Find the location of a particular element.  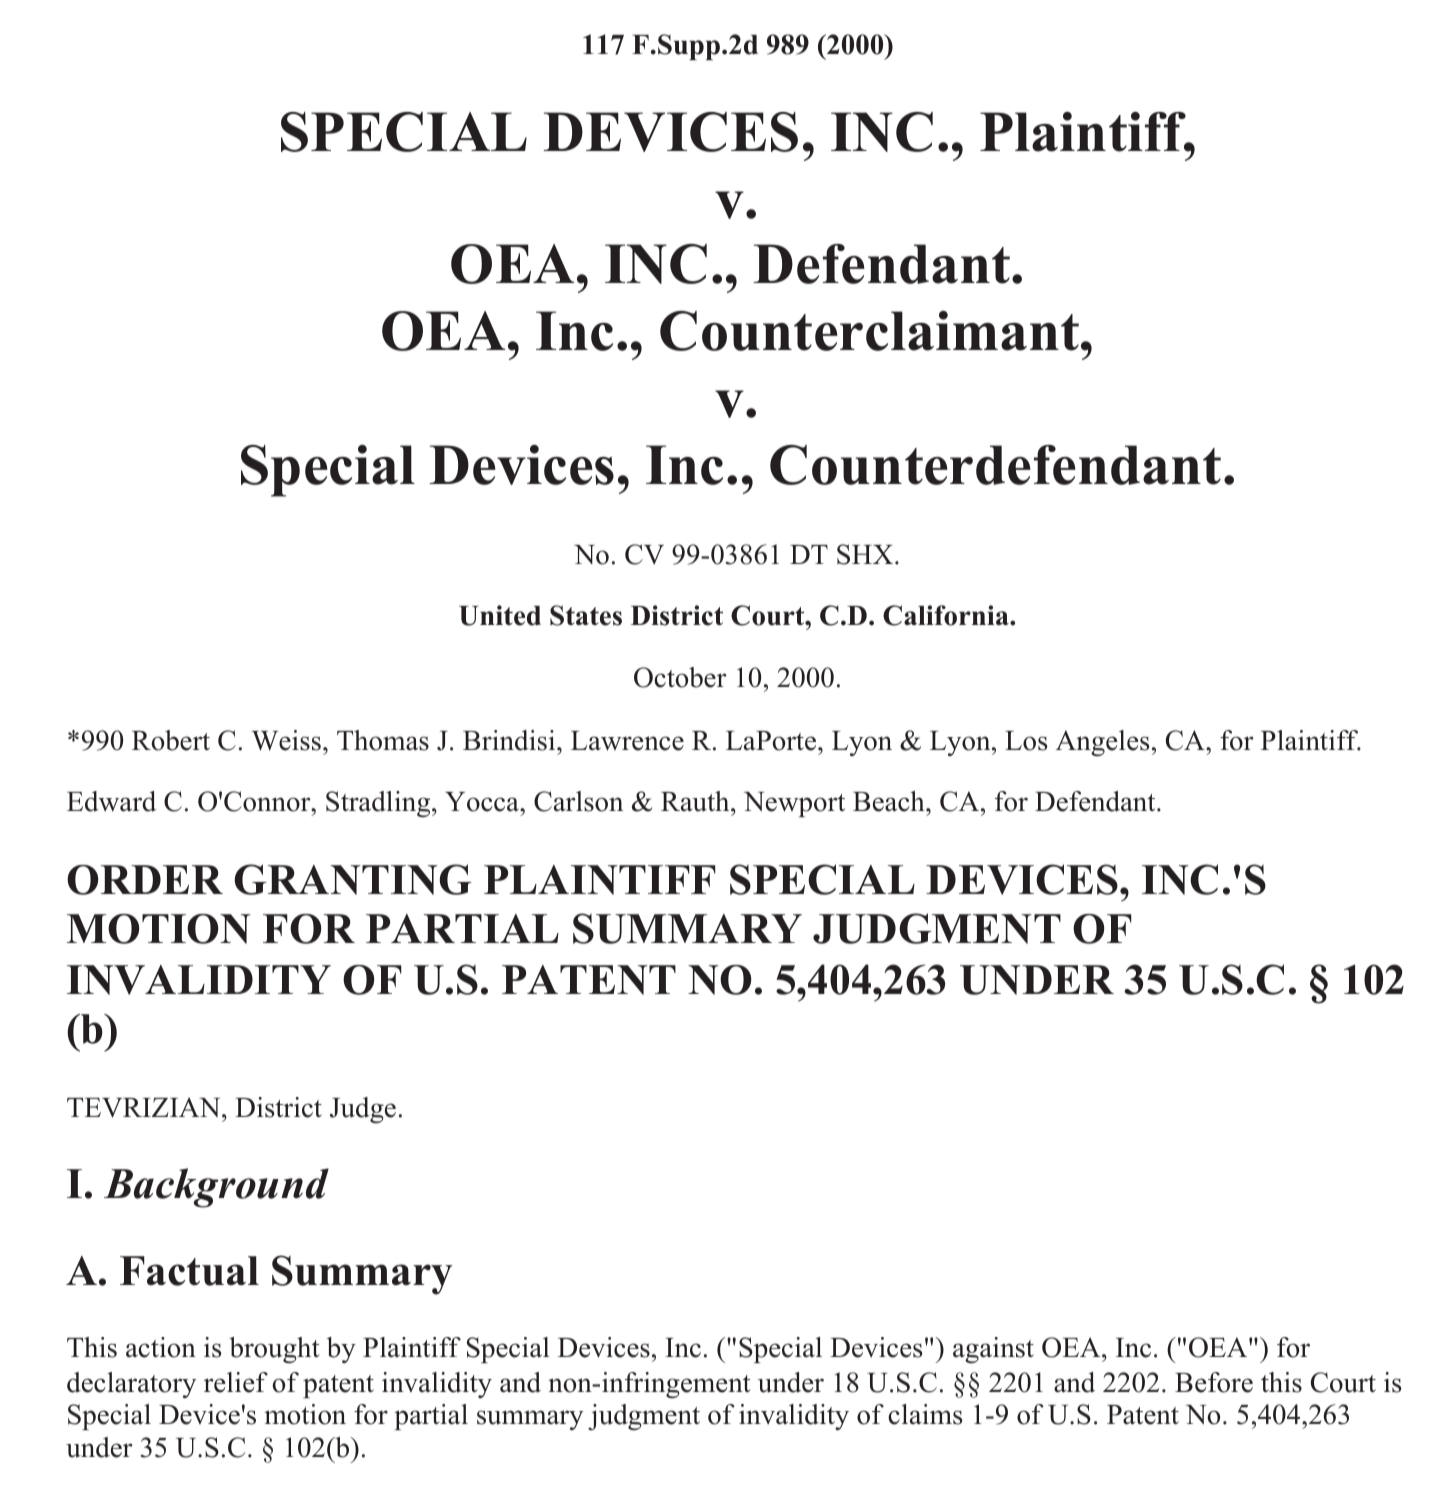

GRANTING is located at coordinates (353, 879).
